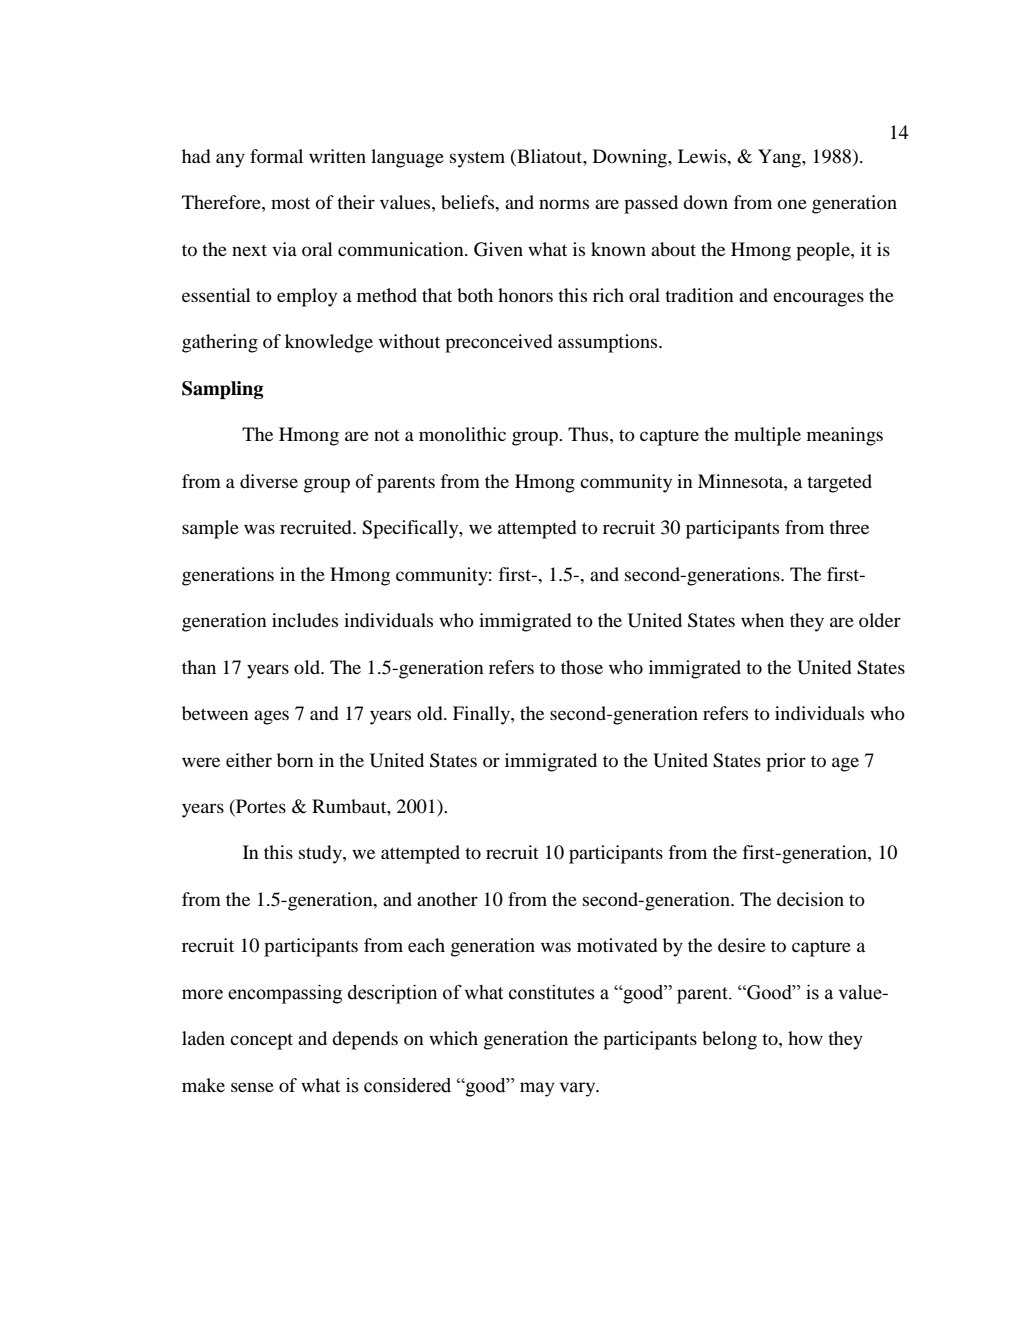 Image resolution: width=1030 pixels, height=1333 pixels. Describe the element at coordinates (290, 203) in the screenshot. I see `most` at that location.
